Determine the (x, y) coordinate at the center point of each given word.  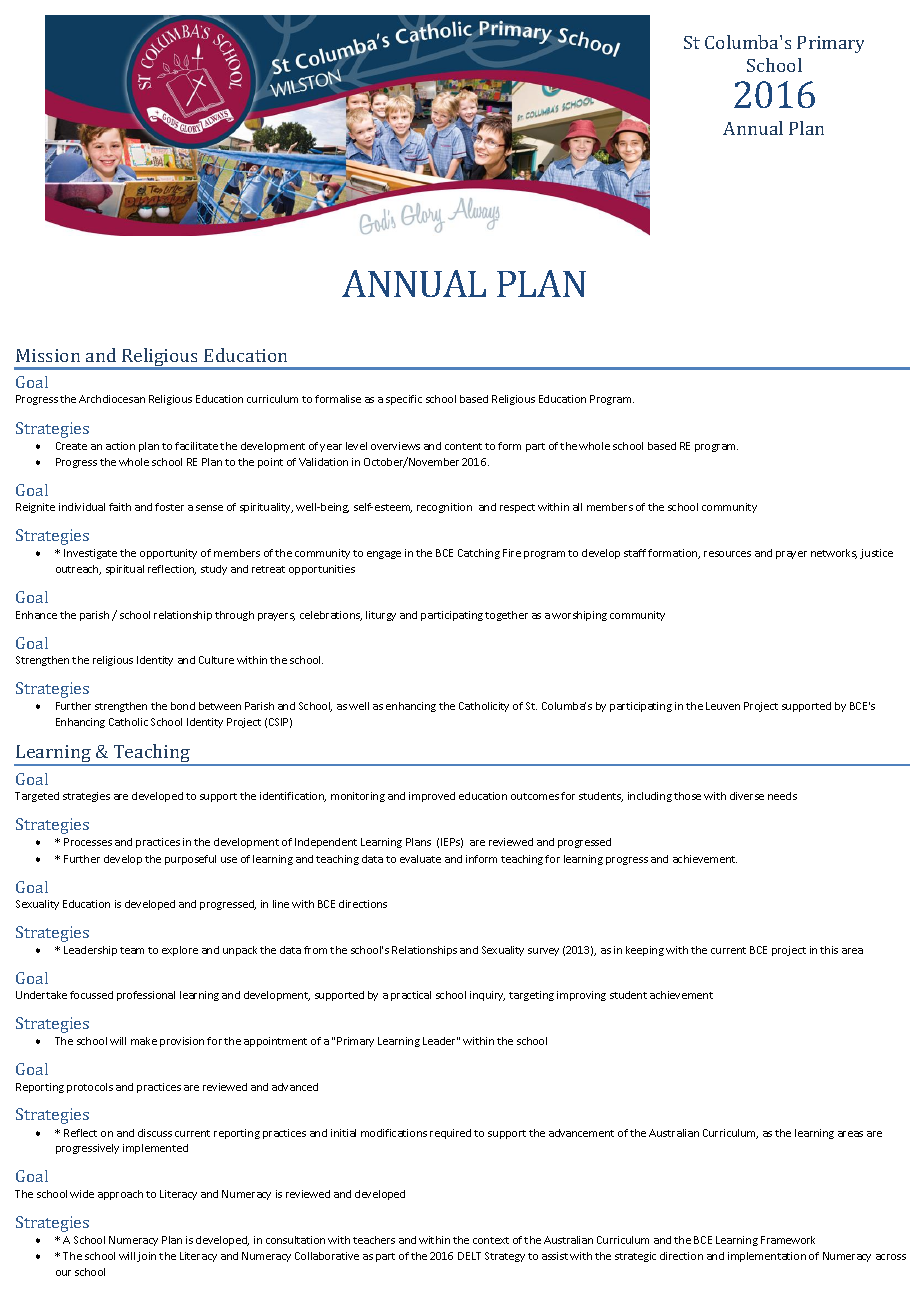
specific (404, 400)
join (146, 1257)
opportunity (168, 554)
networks (834, 554)
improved (432, 797)
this (829, 950)
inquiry (487, 996)
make (144, 1041)
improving (581, 996)
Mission (48, 355)
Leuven (723, 706)
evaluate (420, 859)
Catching (479, 554)
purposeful (190, 860)
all (577, 507)
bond (183, 706)
